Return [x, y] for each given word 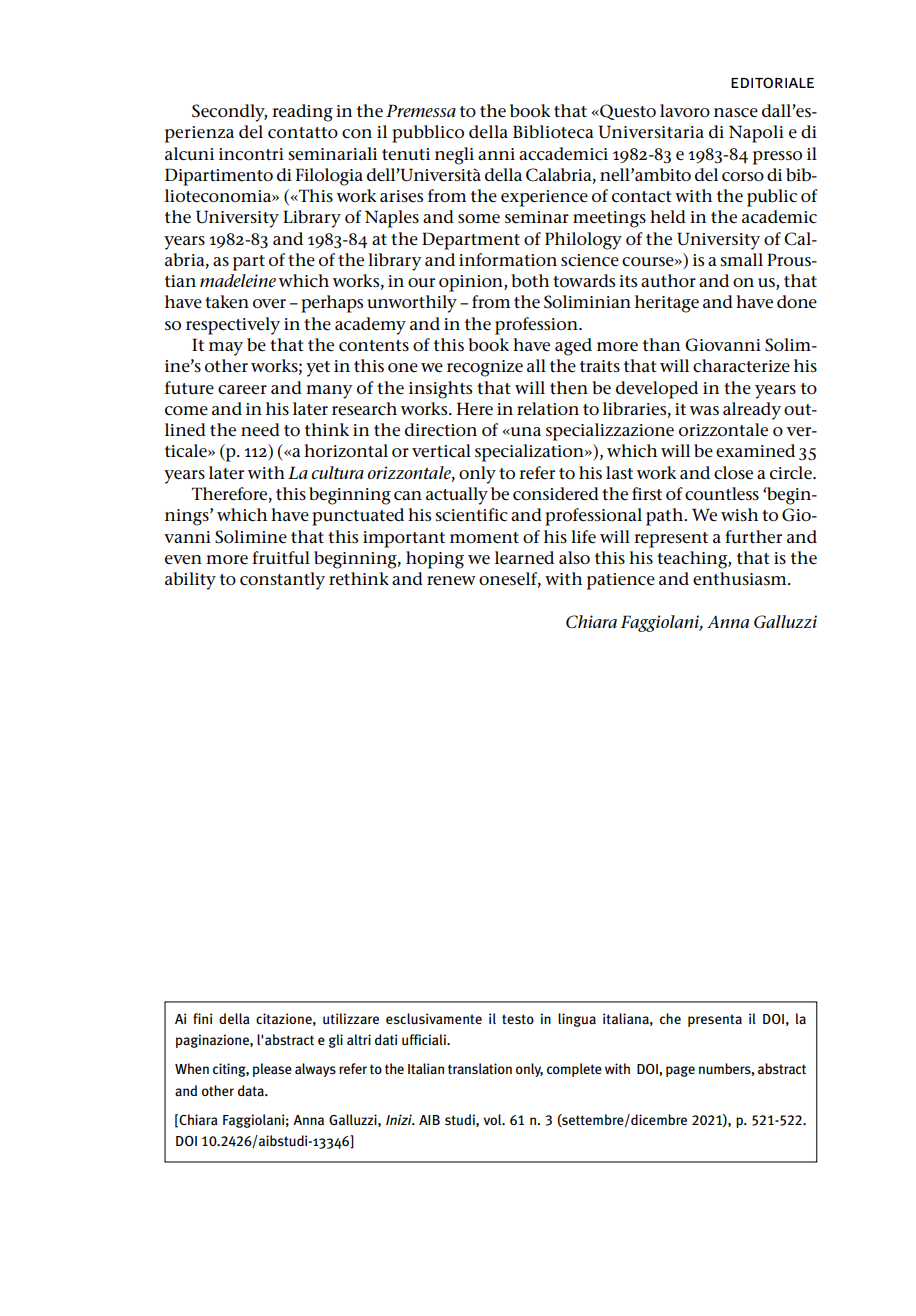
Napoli [756, 134]
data [252, 1090]
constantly [282, 581]
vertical [441, 451]
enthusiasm [741, 579]
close [733, 473]
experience [544, 198]
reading [302, 113]
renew [451, 581]
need [260, 430]
